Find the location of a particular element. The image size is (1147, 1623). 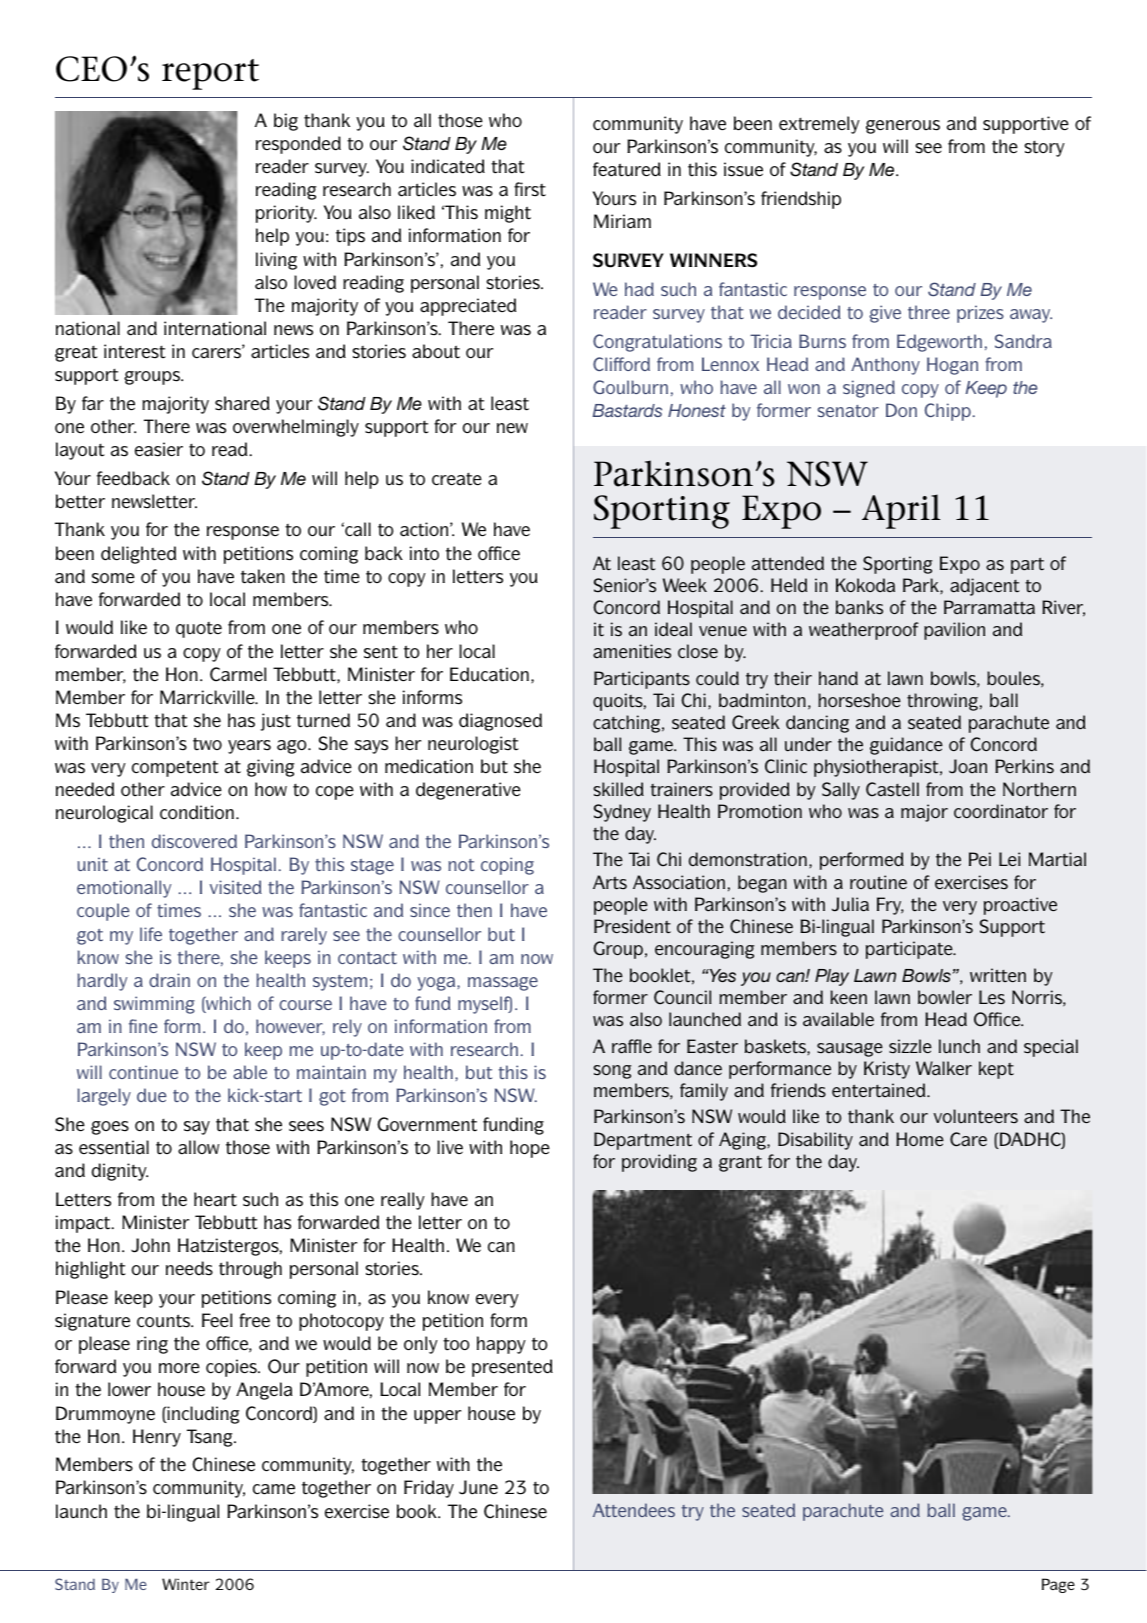

featured is located at coordinates (627, 169).
